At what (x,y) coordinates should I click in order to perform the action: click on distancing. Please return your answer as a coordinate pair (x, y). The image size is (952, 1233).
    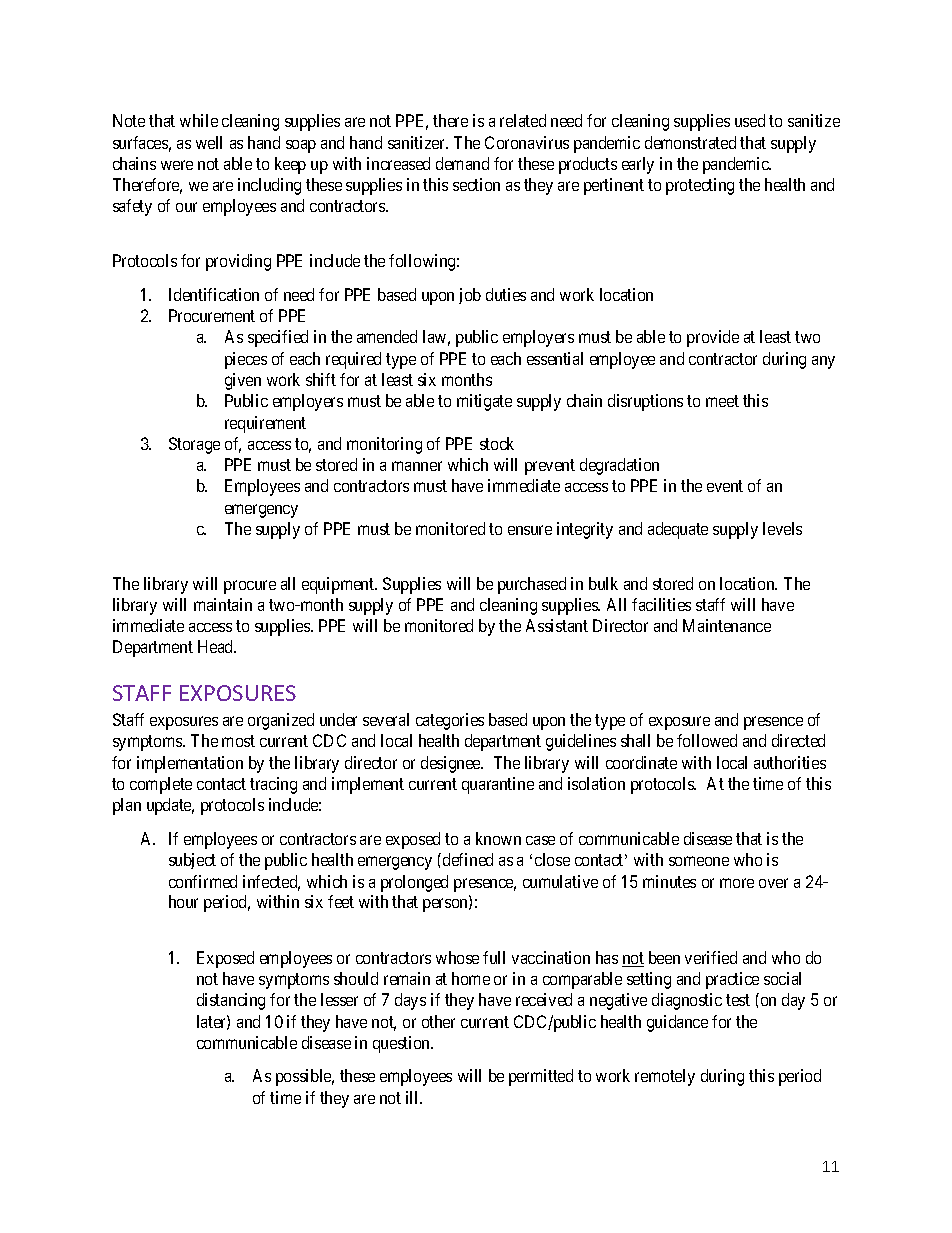
    Looking at the image, I should click on (231, 1001).
